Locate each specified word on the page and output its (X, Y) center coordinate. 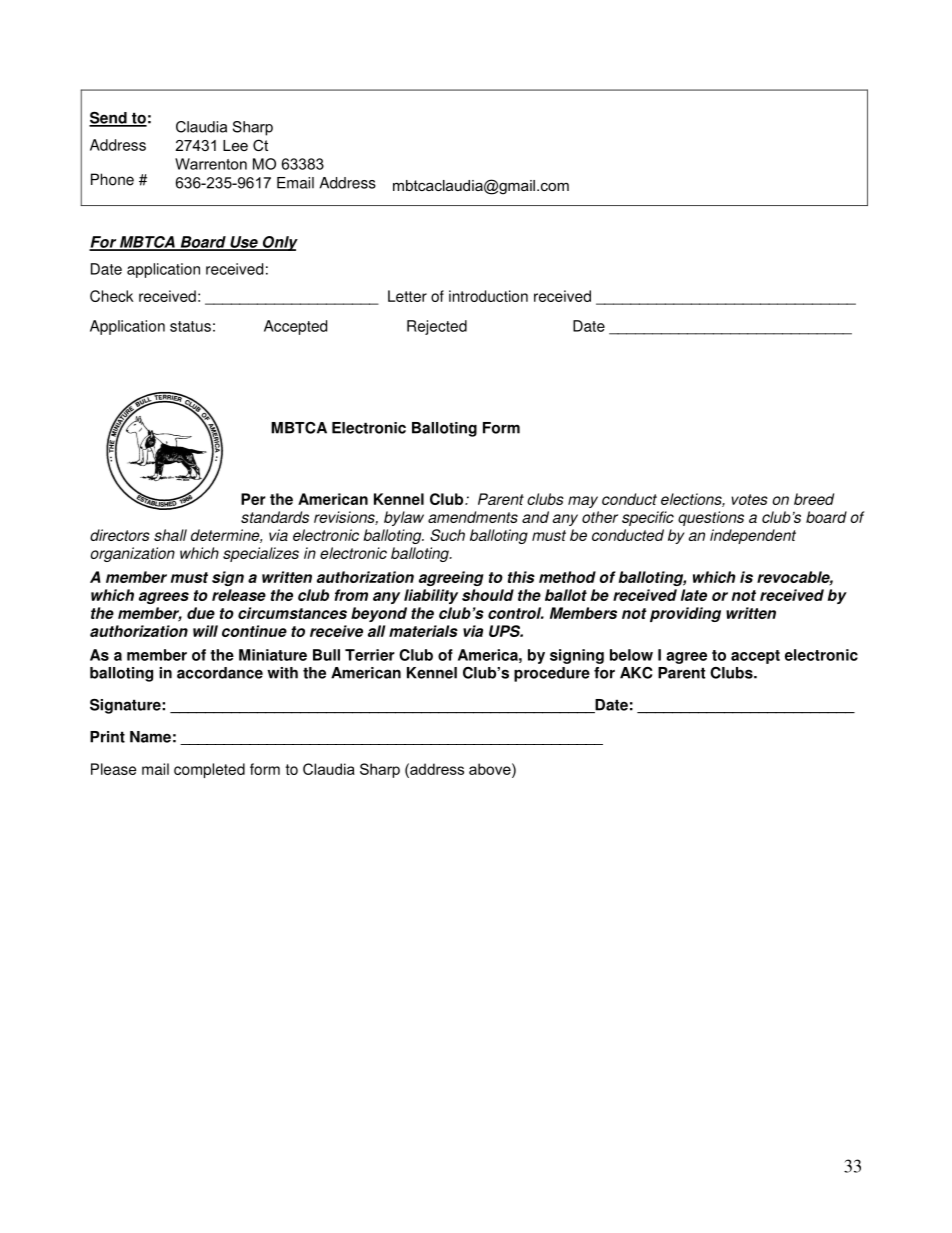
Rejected (437, 327)
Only (279, 243)
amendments (473, 517)
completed (209, 770)
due (201, 613)
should (488, 595)
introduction (488, 296)
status (190, 326)
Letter (407, 296)
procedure (552, 674)
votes (749, 499)
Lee (235, 145)
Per (253, 499)
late (694, 595)
